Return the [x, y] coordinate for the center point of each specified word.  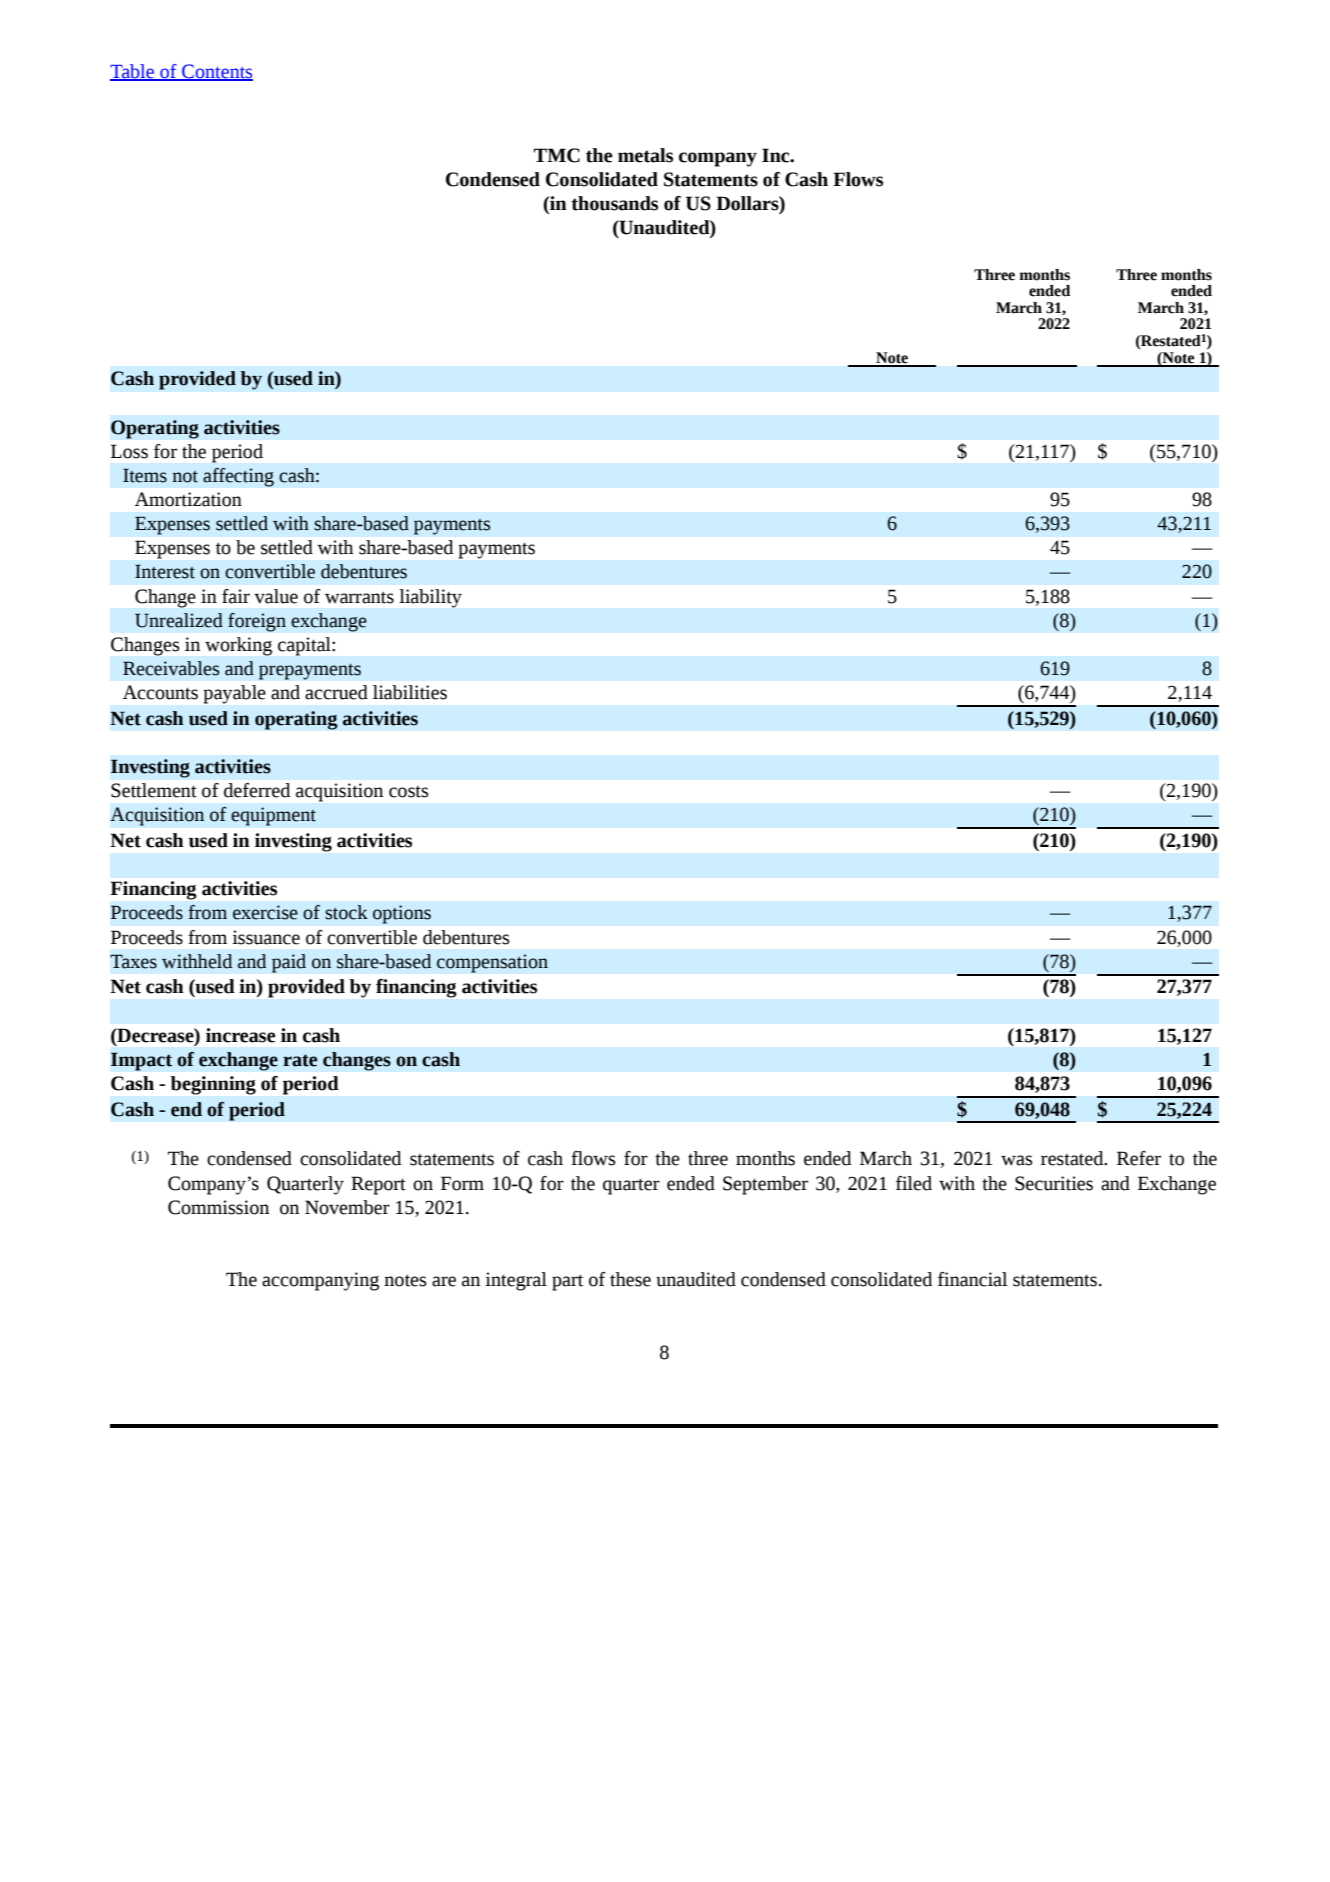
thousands [614, 203]
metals [645, 155]
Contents [216, 72]
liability [431, 598]
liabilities [410, 692]
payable [235, 694]
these [630, 1279]
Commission [218, 1207]
